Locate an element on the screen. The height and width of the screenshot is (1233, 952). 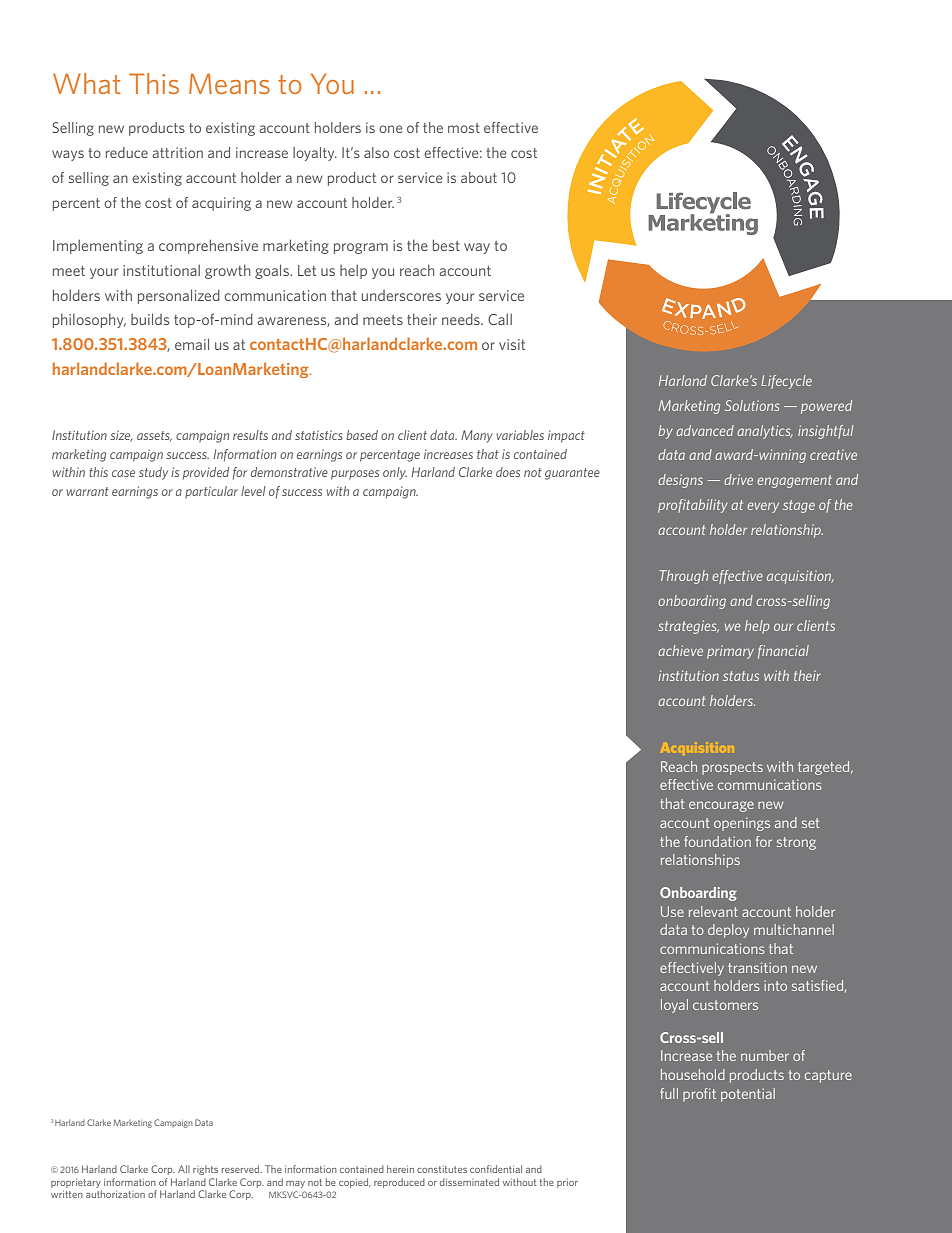
relevant is located at coordinates (713, 911).
